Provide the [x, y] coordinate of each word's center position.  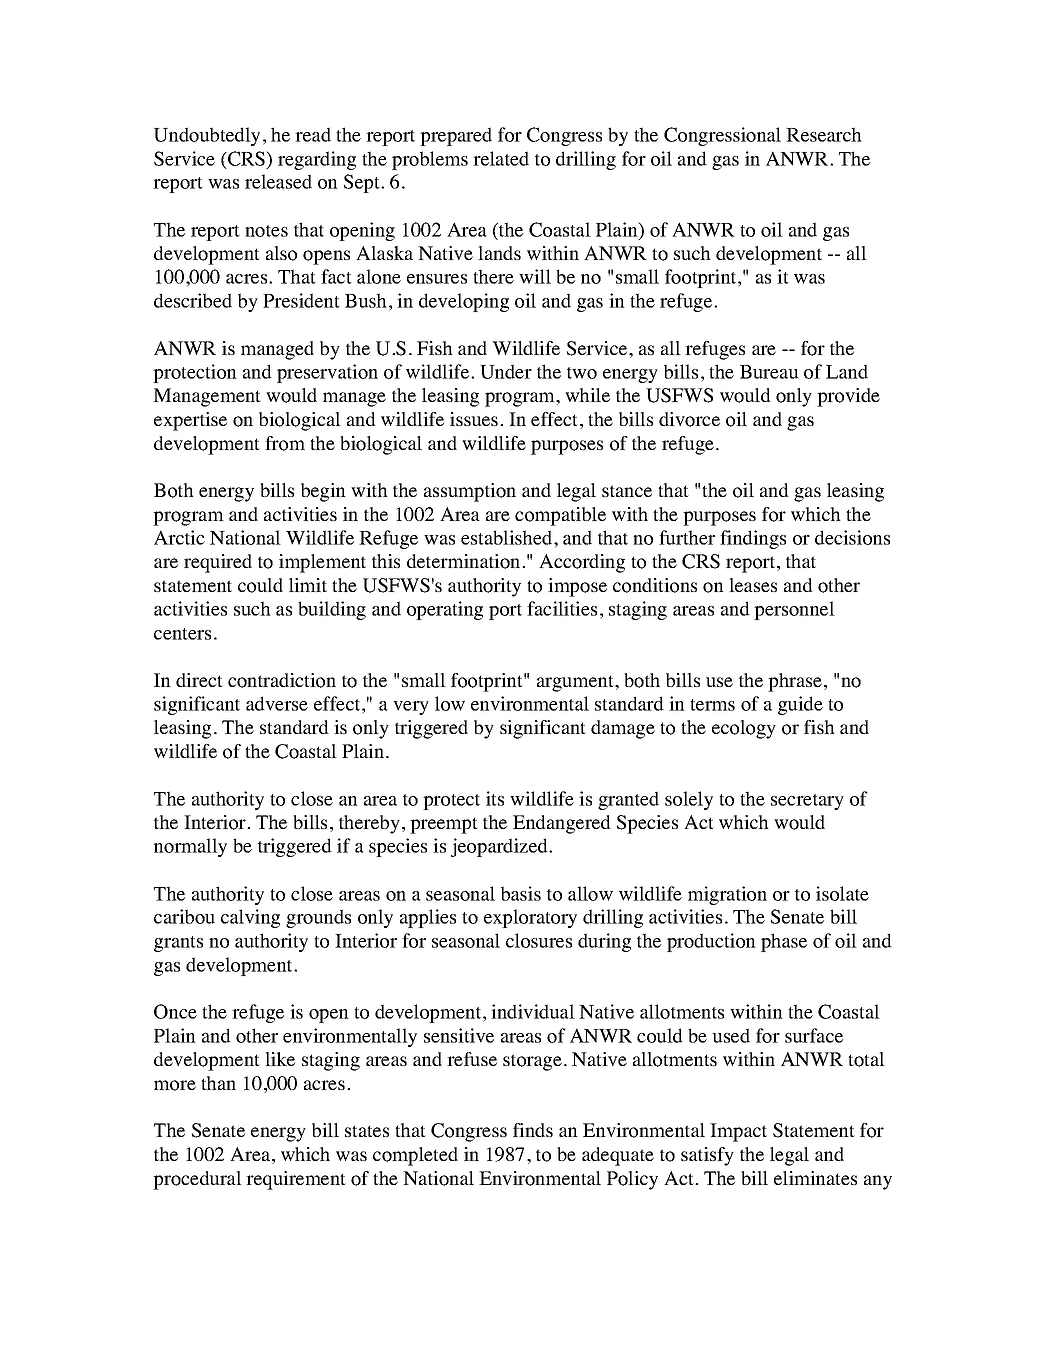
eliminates [815, 1178]
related [501, 158]
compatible [560, 516]
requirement [296, 1180]
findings [753, 539]
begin [323, 492]
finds [533, 1130]
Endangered [562, 824]
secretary [807, 802]
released [278, 181]
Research [824, 134]
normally [190, 847]
